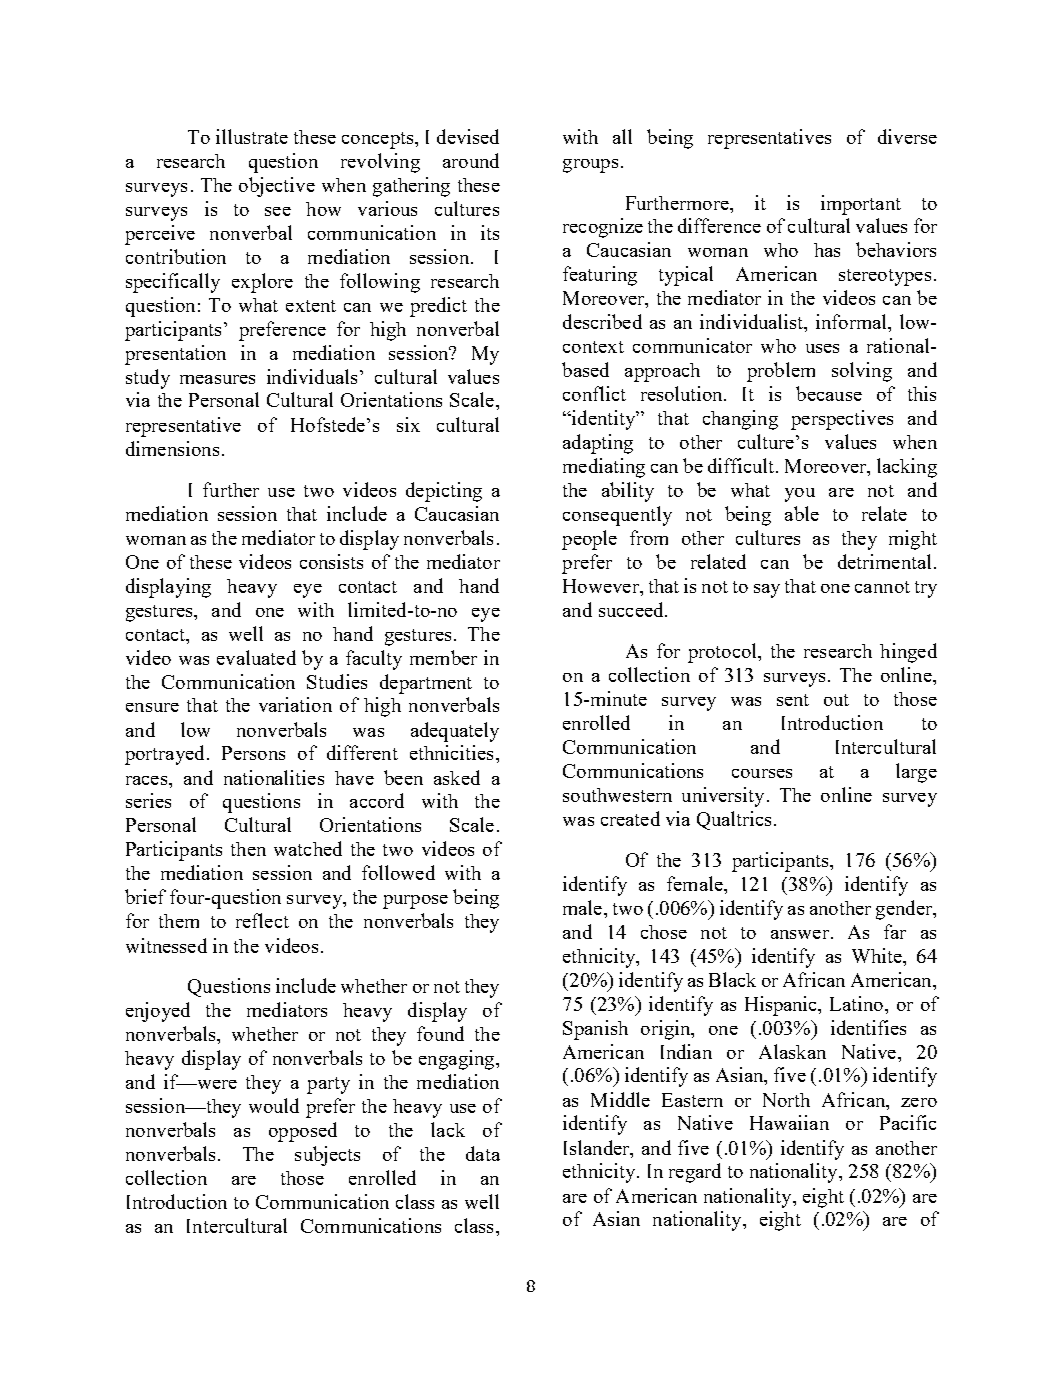  Describe the element at coordinates (277, 187) in the screenshot. I see `objective` at that location.
